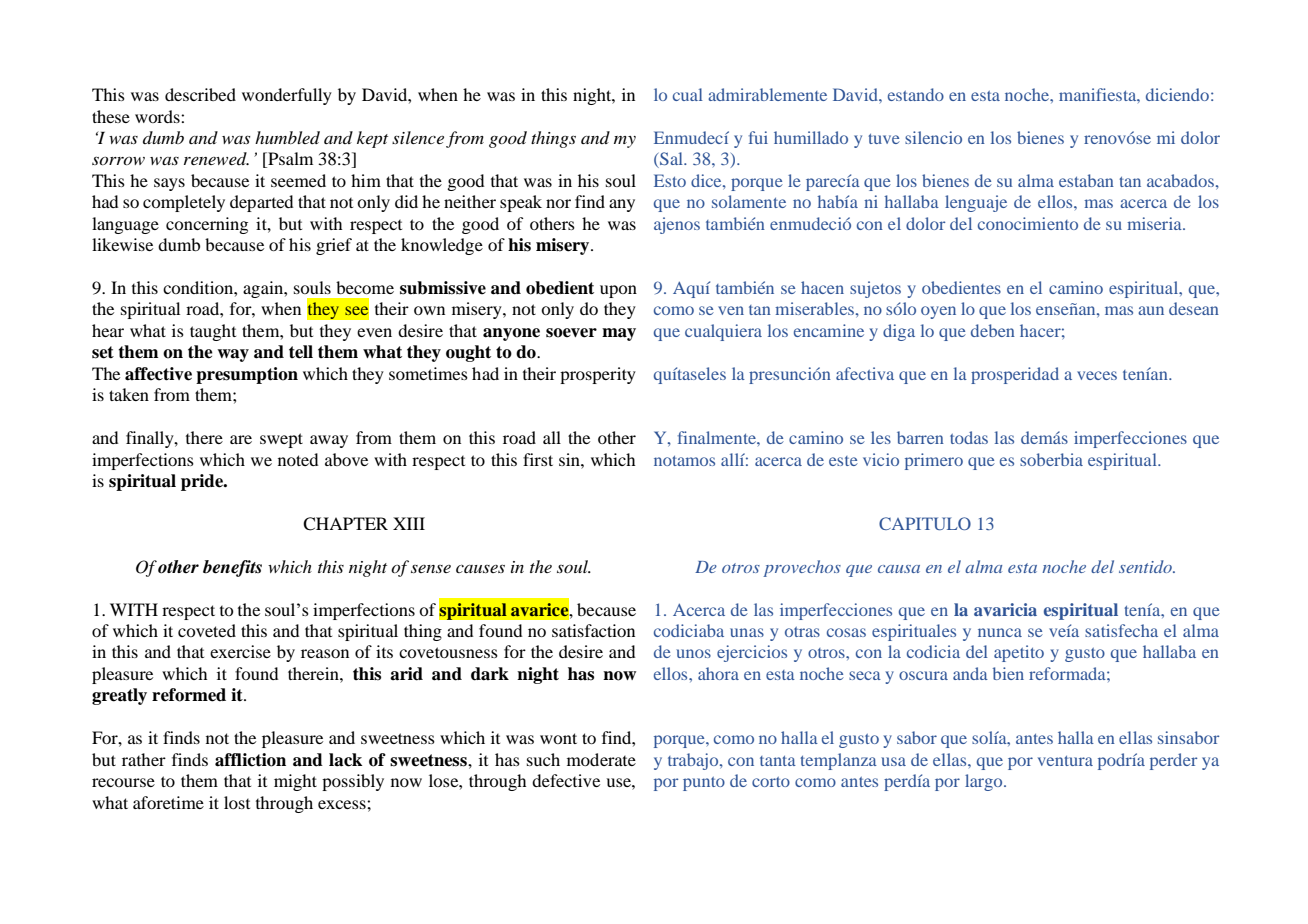 The height and width of the screenshot is (924, 1308). I want to click on may, so click(619, 334).
